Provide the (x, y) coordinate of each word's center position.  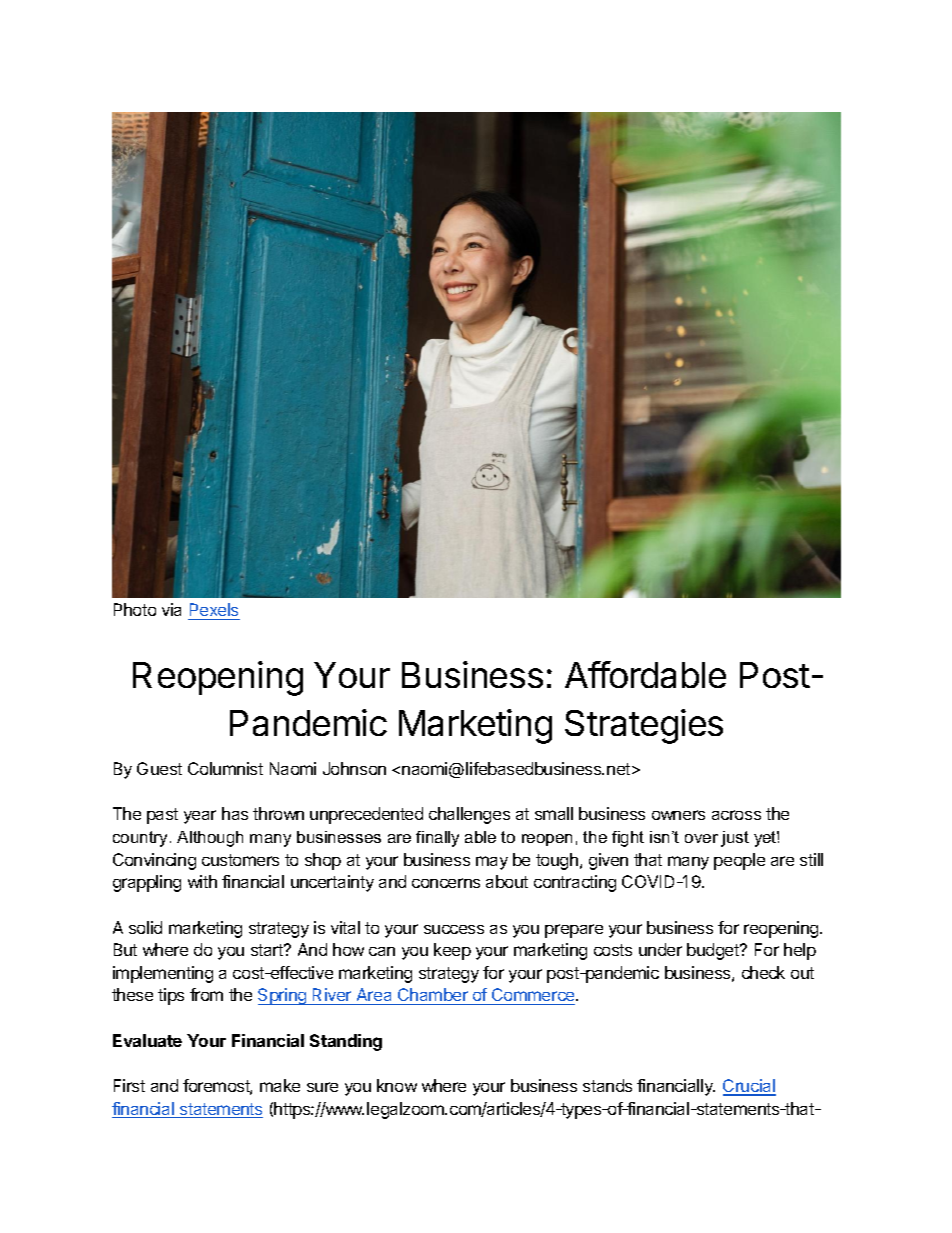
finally (437, 839)
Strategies (644, 726)
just (735, 839)
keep (452, 951)
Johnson (354, 768)
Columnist (225, 768)
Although (210, 839)
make (280, 1085)
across (736, 815)
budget (714, 951)
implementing (163, 974)
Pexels (214, 611)
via (171, 609)
